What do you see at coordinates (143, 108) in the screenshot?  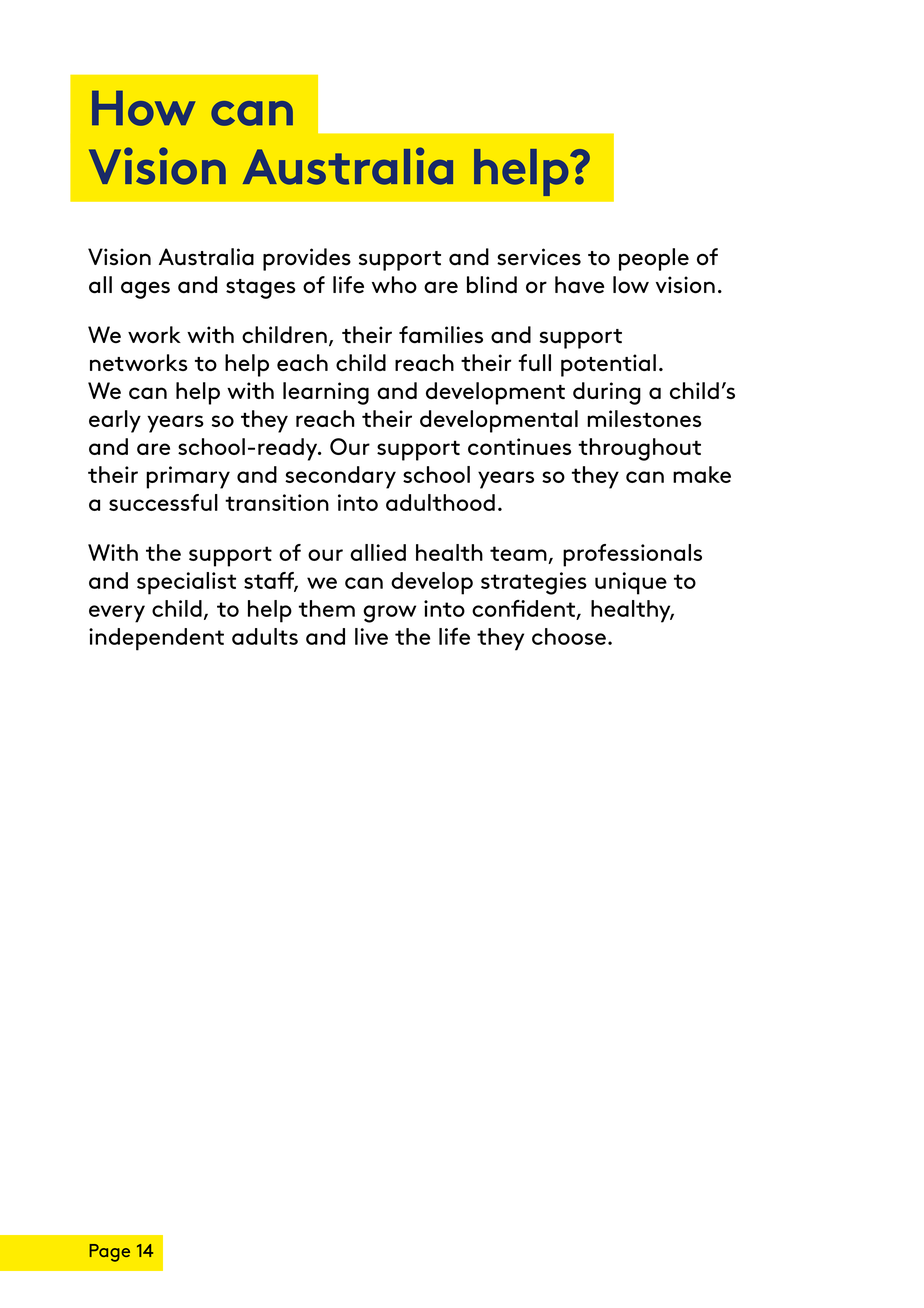 I see `How` at bounding box center [143, 108].
